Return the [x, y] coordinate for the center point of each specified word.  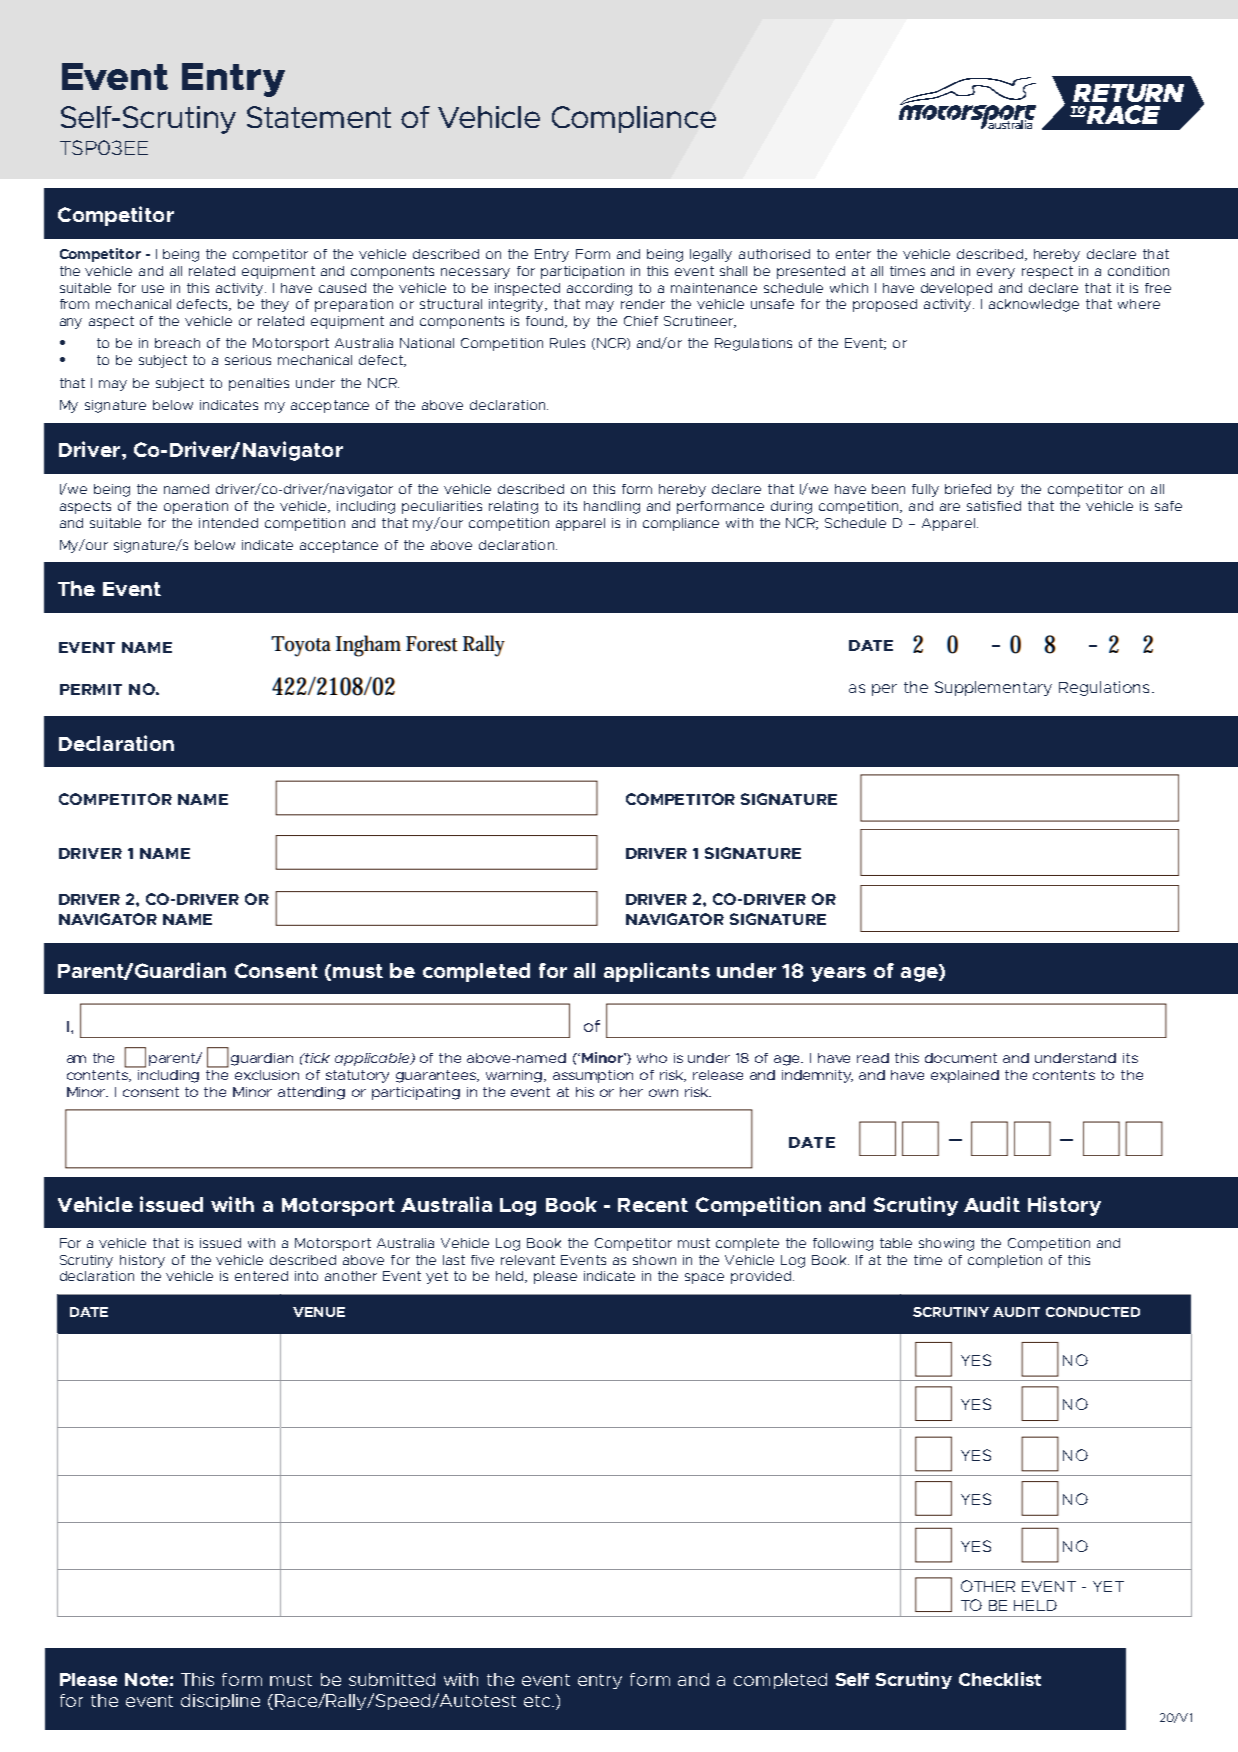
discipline [220, 1702]
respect [1047, 272]
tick [316, 1058]
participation [582, 272]
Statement [319, 117]
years [838, 974]
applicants [657, 972]
